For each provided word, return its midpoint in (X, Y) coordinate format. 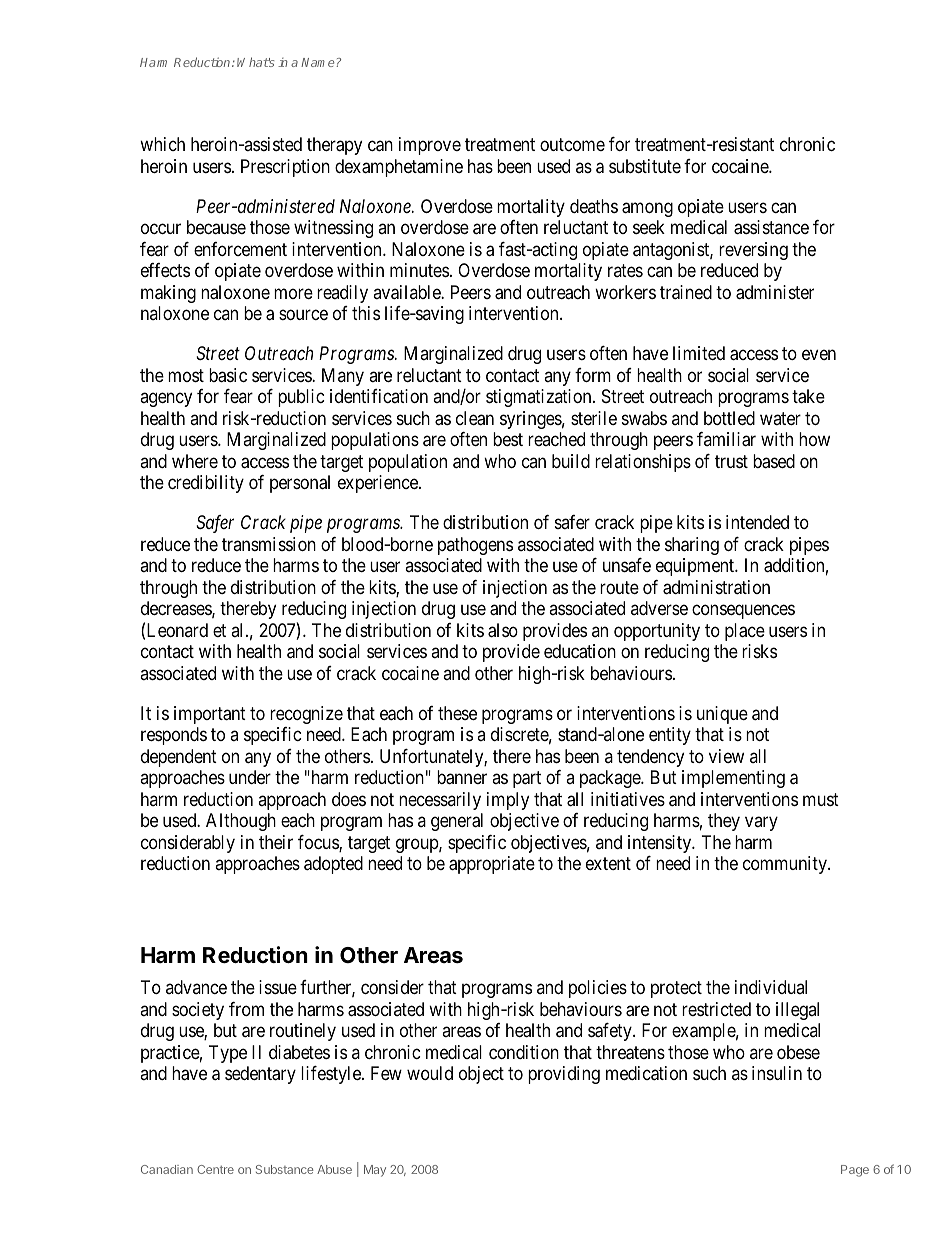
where (195, 461)
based (774, 461)
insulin (777, 1073)
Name (317, 62)
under (250, 777)
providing (564, 1075)
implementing (733, 779)
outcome (572, 144)
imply (508, 801)
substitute (645, 166)
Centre (215, 1169)
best (508, 439)
